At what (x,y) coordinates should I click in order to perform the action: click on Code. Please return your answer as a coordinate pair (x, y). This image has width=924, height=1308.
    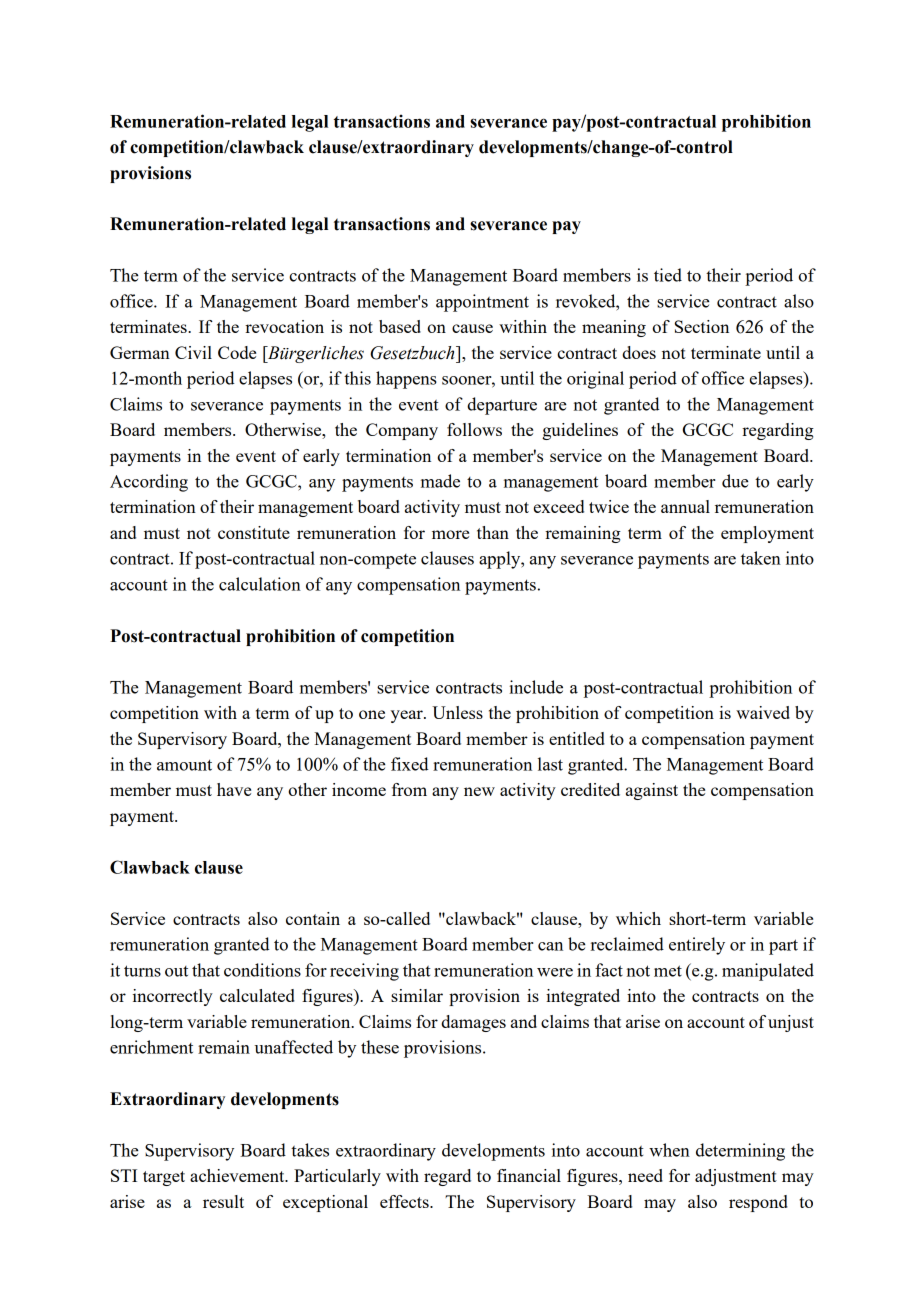
    Looking at the image, I should click on (237, 352).
